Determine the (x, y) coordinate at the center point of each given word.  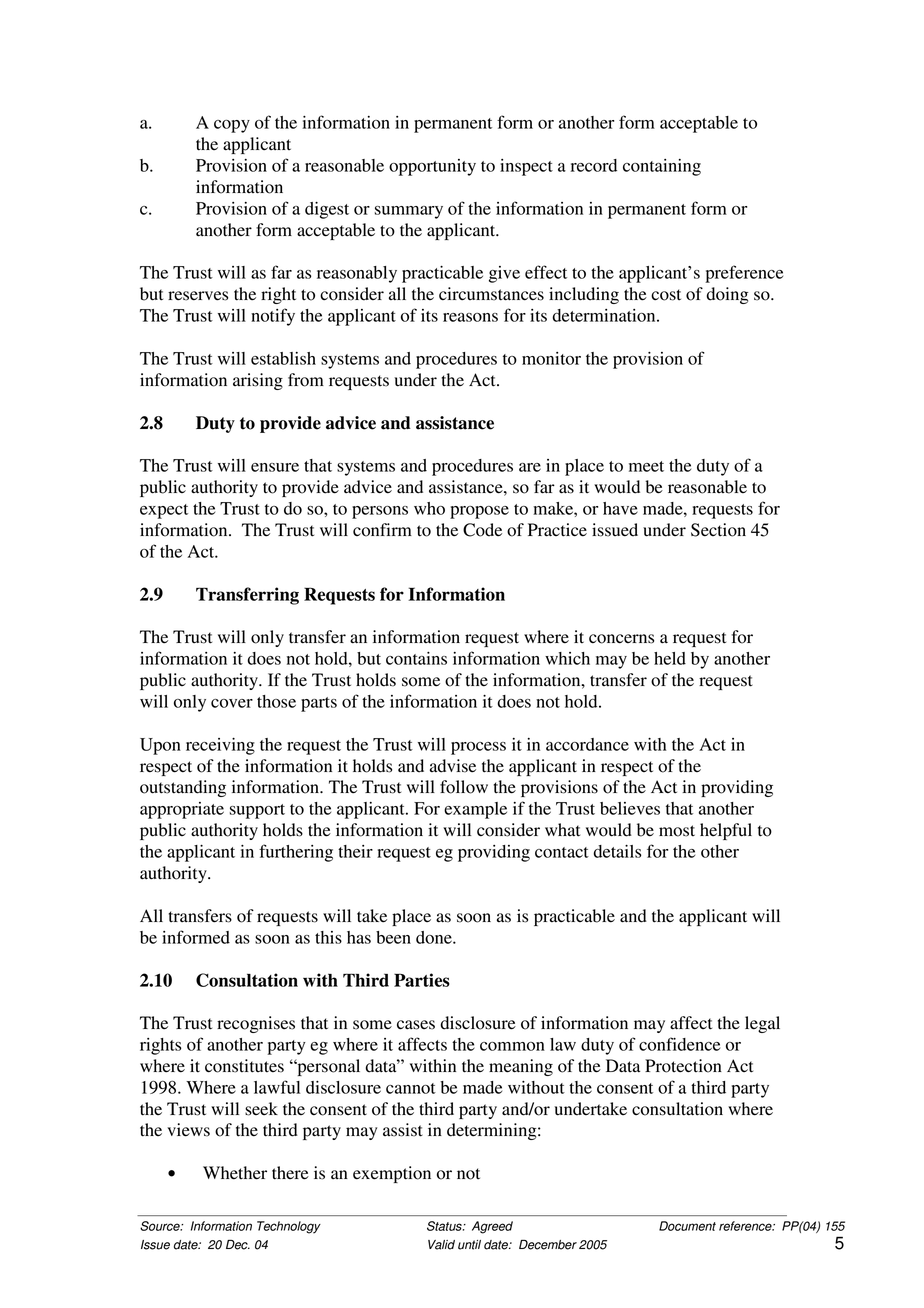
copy (232, 126)
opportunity (432, 167)
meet (646, 466)
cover (232, 703)
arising (258, 381)
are (530, 467)
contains (416, 658)
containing (662, 167)
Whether (235, 1173)
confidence (679, 1044)
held (670, 658)
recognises (256, 1024)
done (435, 937)
